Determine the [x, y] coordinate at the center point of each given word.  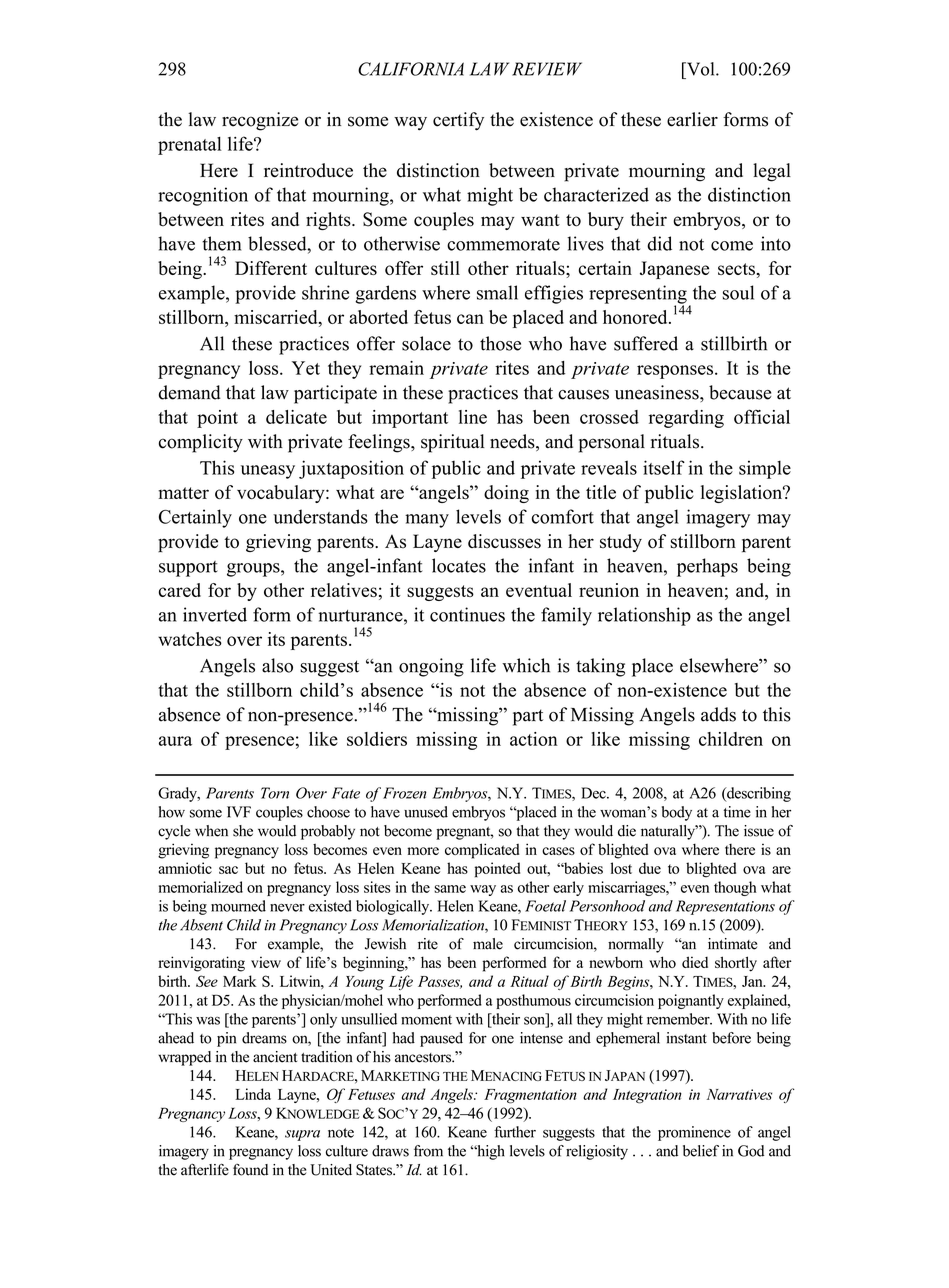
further [515, 1132]
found [250, 1170]
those [500, 343]
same [450, 889]
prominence [694, 1133]
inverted [215, 614]
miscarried [277, 317]
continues [467, 614]
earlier [692, 119]
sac [228, 870]
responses [675, 372]
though [735, 888]
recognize [260, 121]
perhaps [707, 567]
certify [458, 121]
